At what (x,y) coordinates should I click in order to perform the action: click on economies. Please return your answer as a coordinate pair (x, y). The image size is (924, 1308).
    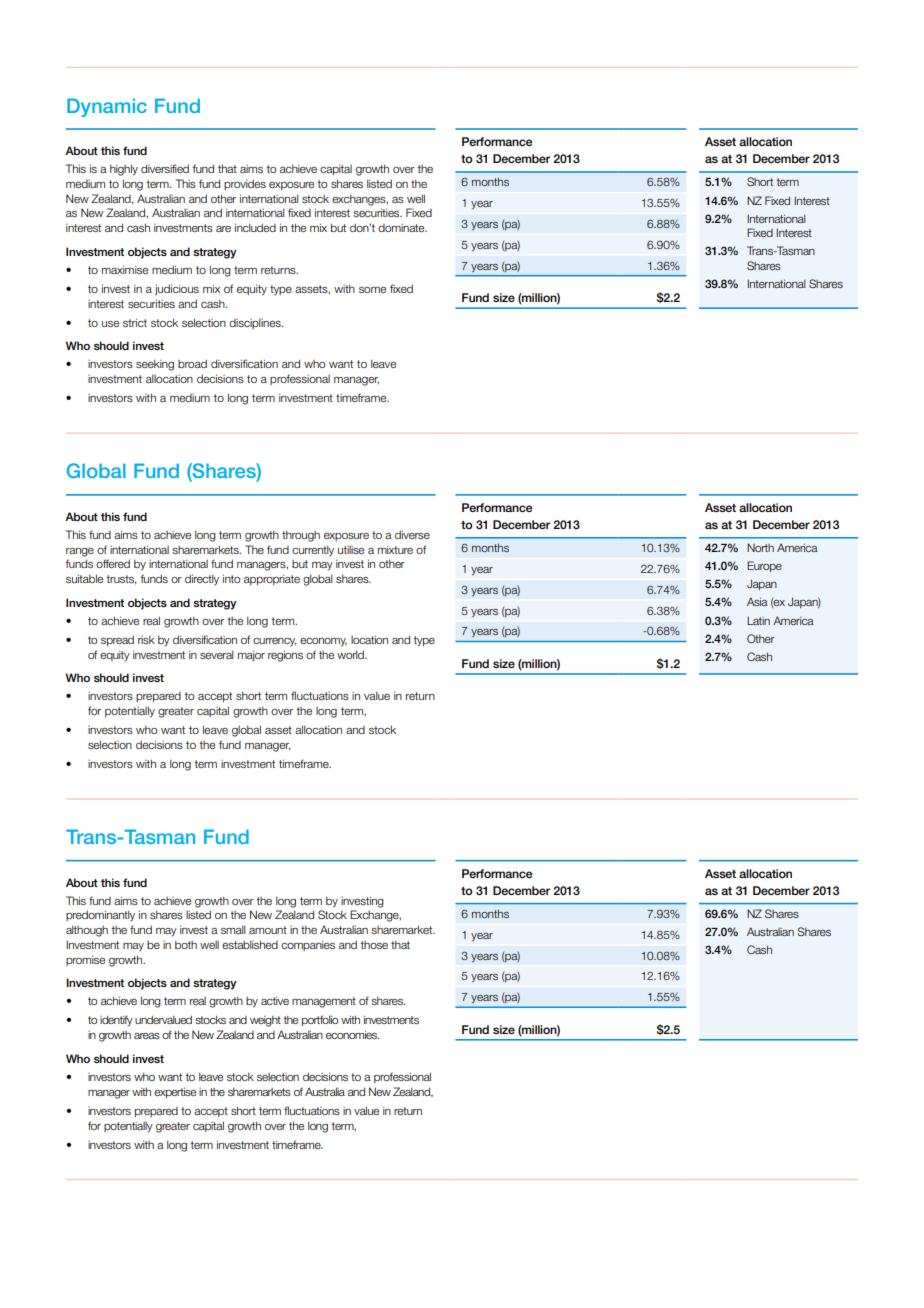
    Looking at the image, I should click on (353, 1034).
